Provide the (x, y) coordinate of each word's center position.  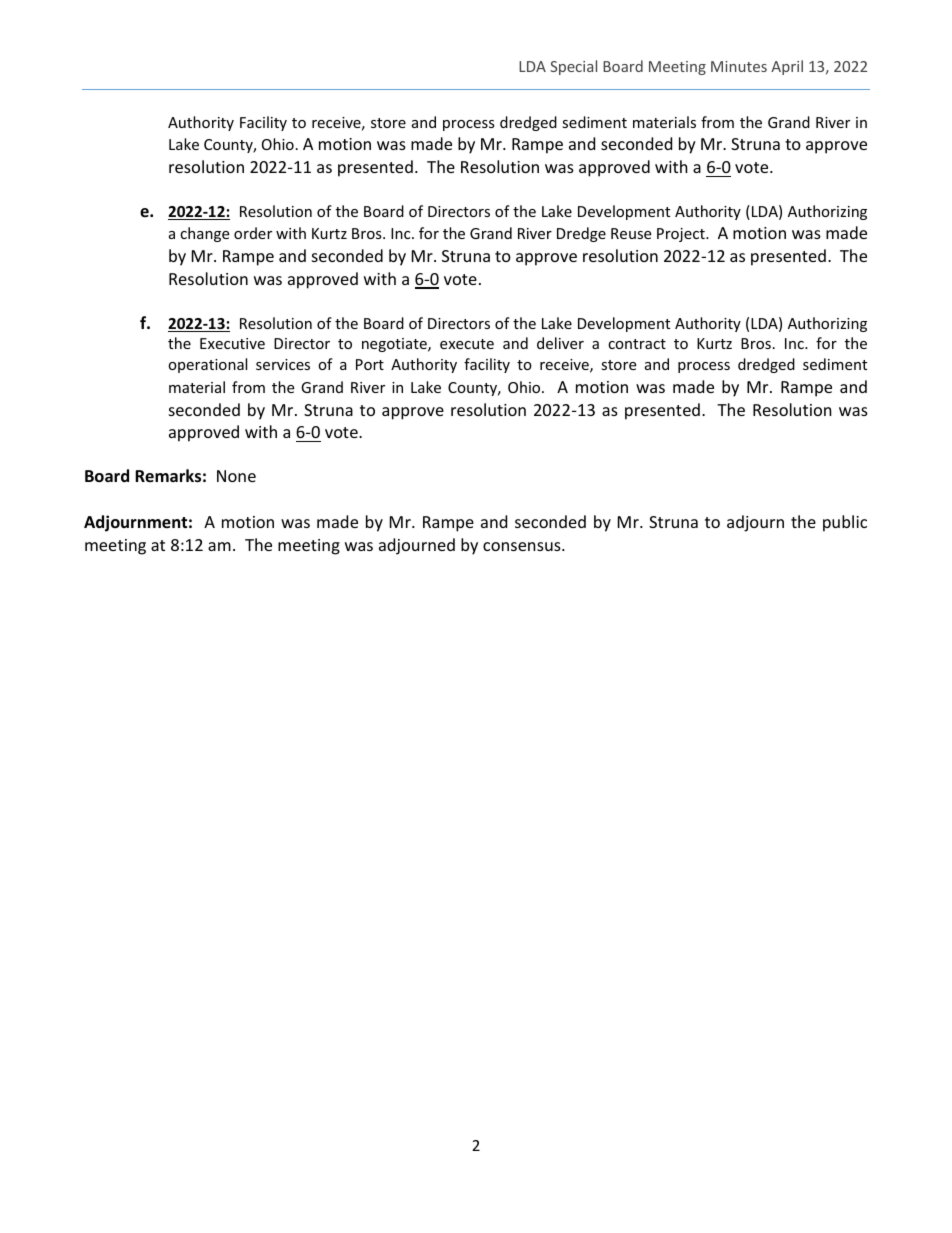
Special (573, 67)
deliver (560, 343)
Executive (232, 343)
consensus (523, 546)
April (787, 67)
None (236, 476)
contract (637, 344)
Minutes (739, 66)
